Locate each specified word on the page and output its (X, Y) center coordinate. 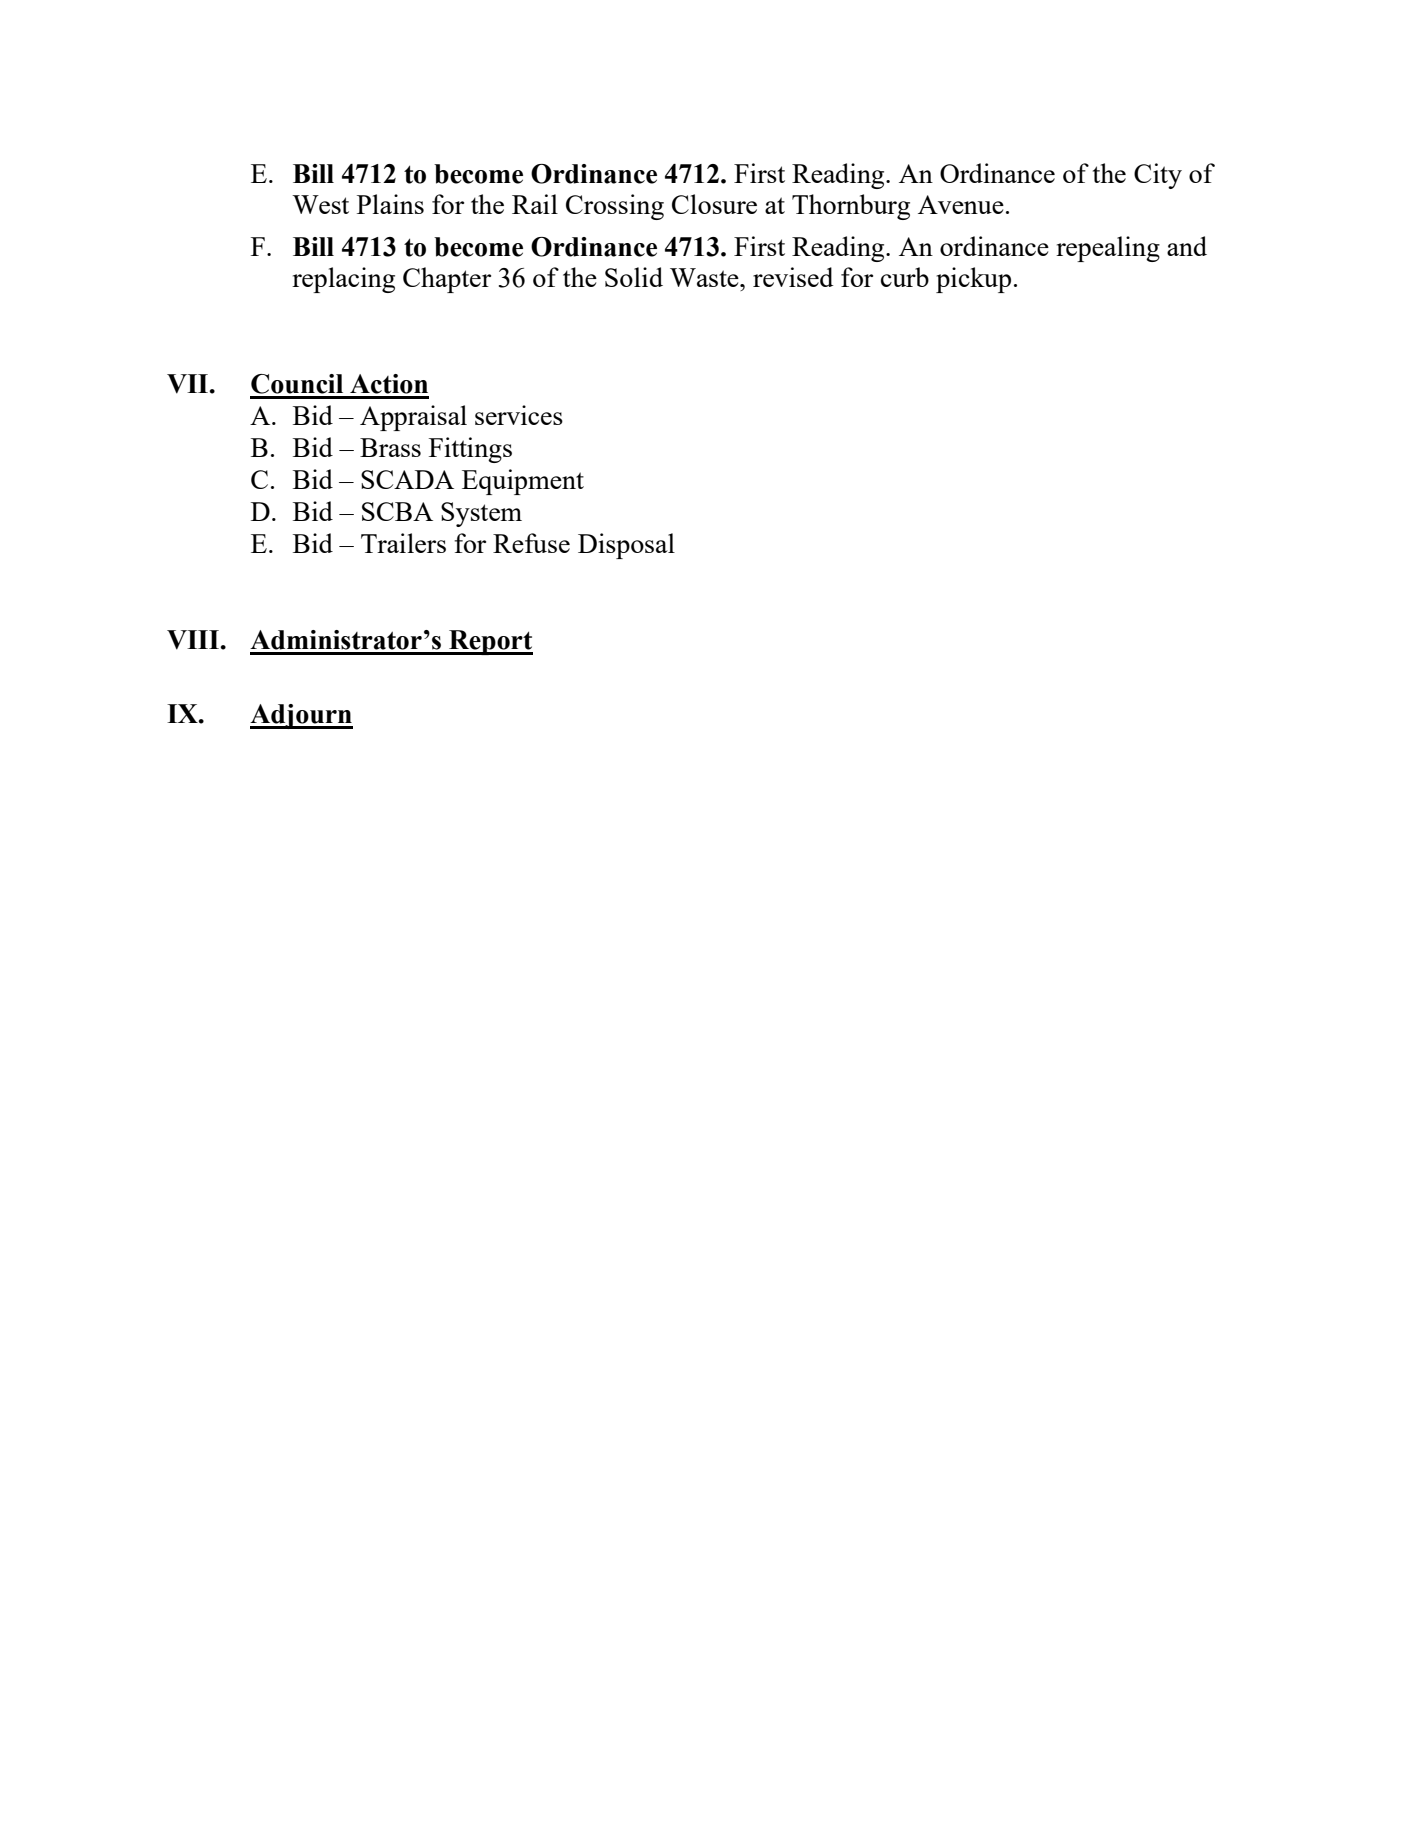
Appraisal (413, 418)
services (519, 415)
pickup (973, 280)
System (481, 514)
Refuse (531, 543)
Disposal (626, 546)
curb (905, 277)
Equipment (523, 482)
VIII (194, 640)
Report (490, 642)
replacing (343, 280)
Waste (705, 277)
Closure (714, 204)
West (320, 204)
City (1158, 176)
